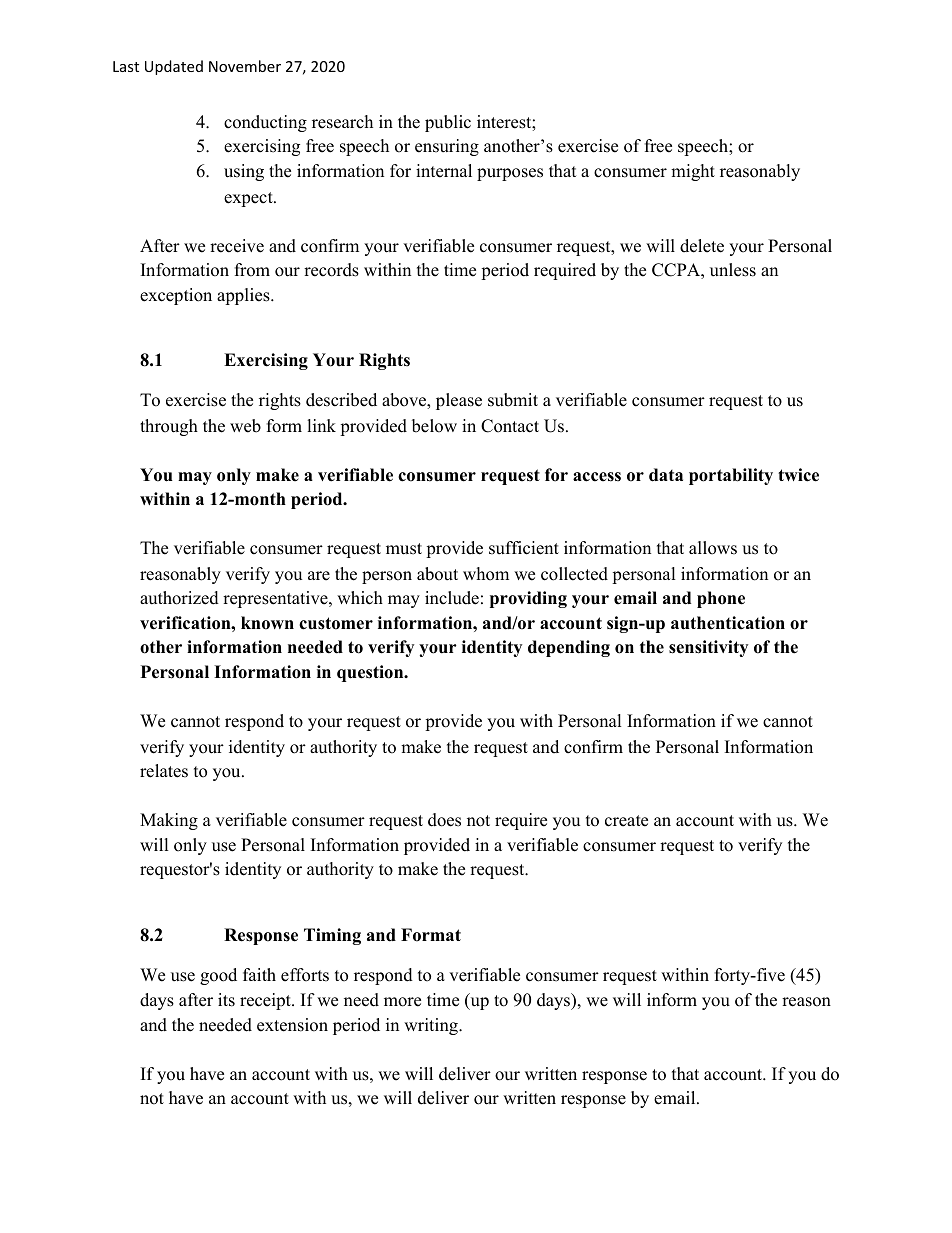 Image resolution: width=952 pixels, height=1233 pixels. What do you see at coordinates (179, 598) in the document?
I see `authorized` at bounding box center [179, 598].
